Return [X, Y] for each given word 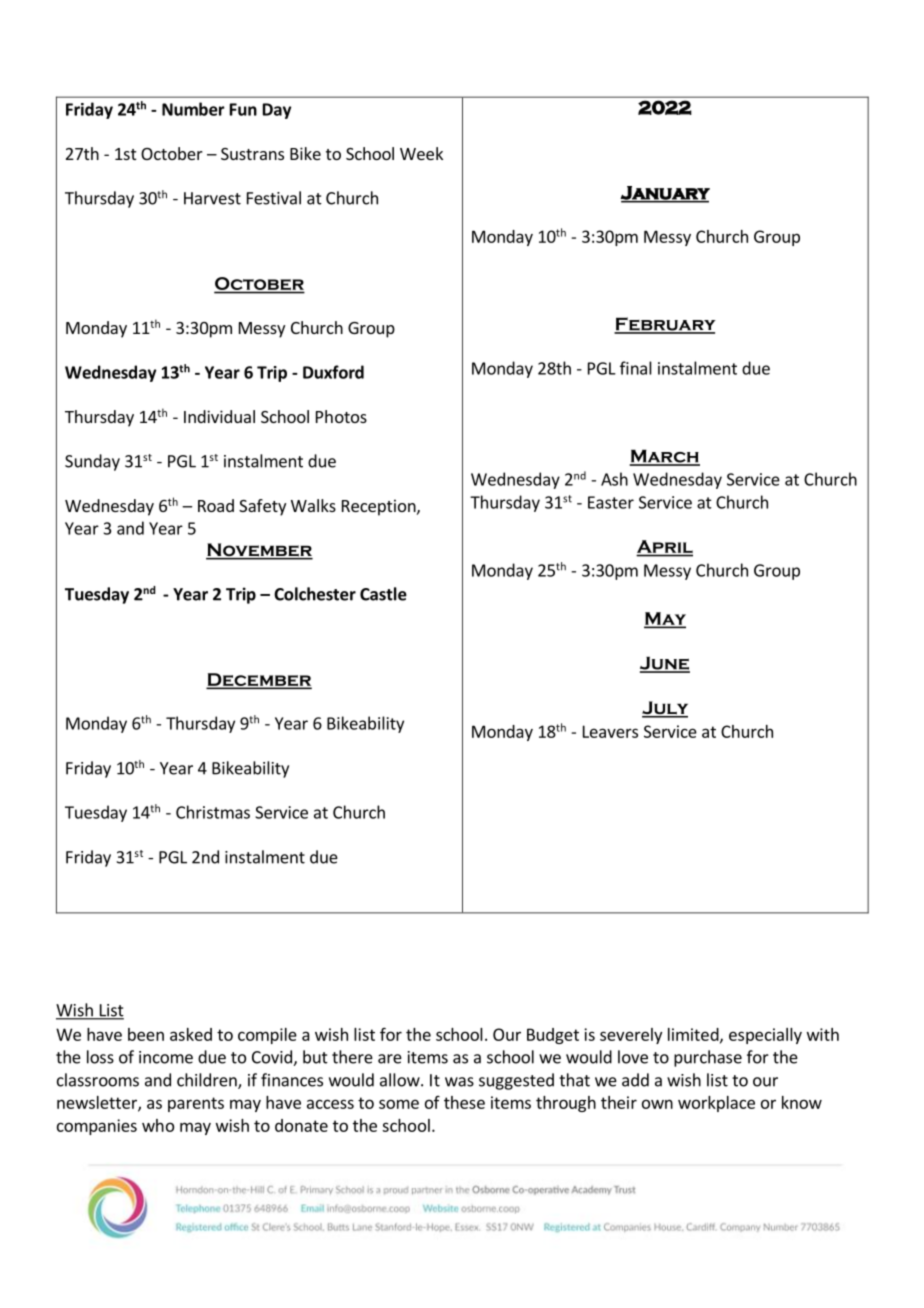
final [636, 368]
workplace [716, 1104]
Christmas [213, 812]
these [464, 1102]
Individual [219, 416]
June [665, 664]
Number [193, 109]
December [259, 681]
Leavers [610, 731]
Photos [341, 416]
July [665, 709]
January [665, 194]
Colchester [315, 594]
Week [421, 153]
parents [196, 1104]
